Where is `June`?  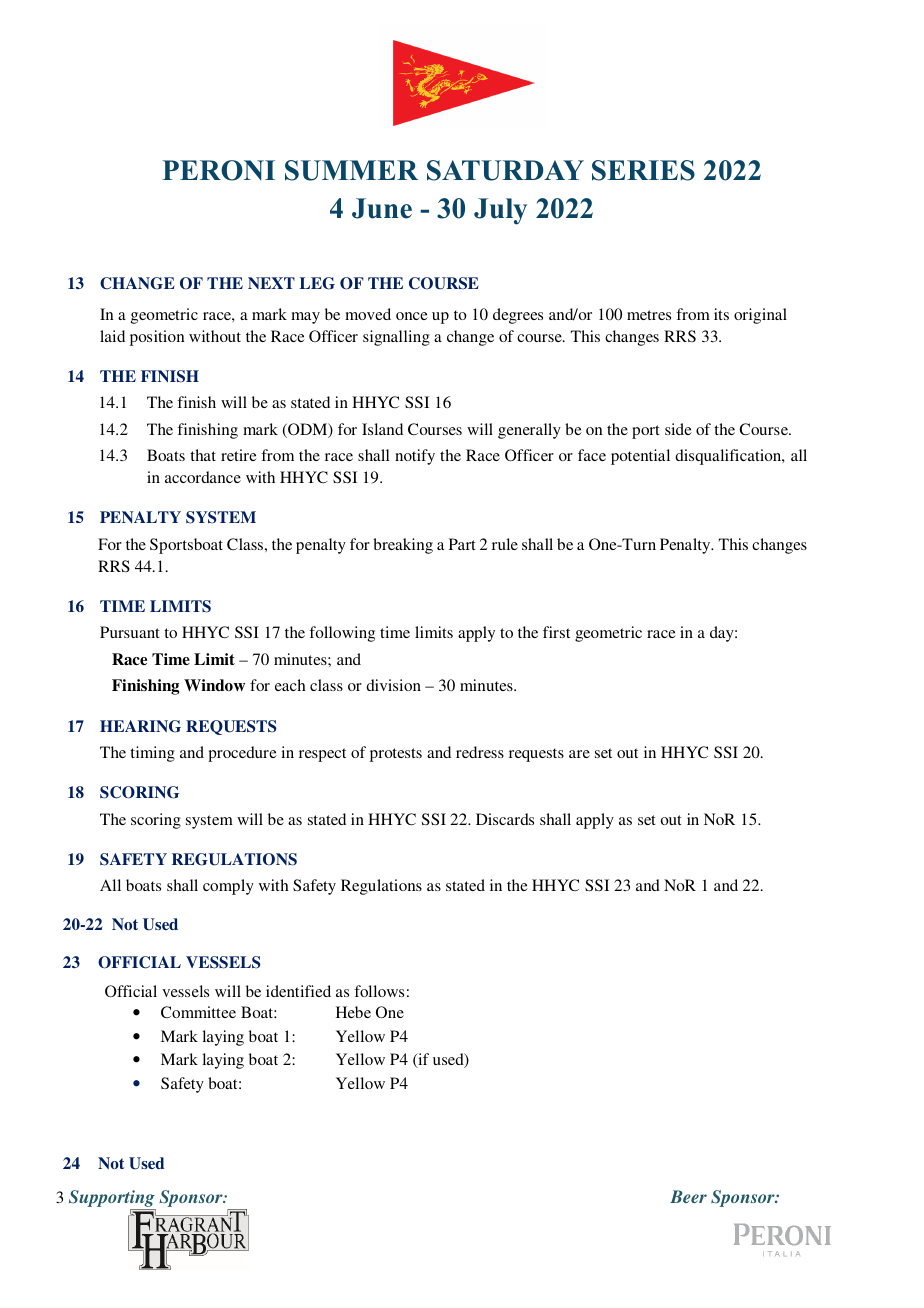 June is located at coordinates (382, 208).
